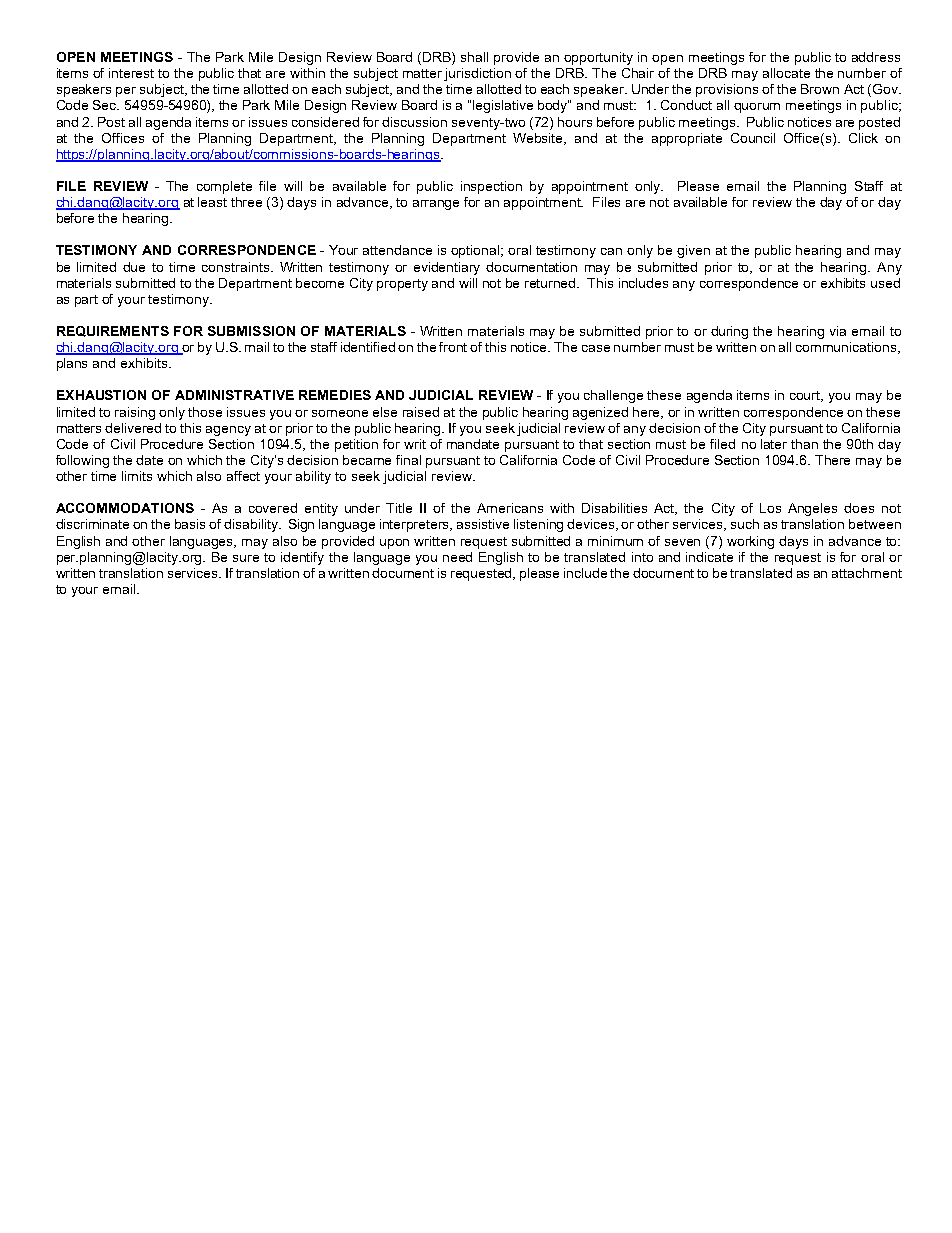 Image resolution: width=952 pixels, height=1233 pixels. What do you see at coordinates (457, 557) in the page?
I see `need` at bounding box center [457, 557].
